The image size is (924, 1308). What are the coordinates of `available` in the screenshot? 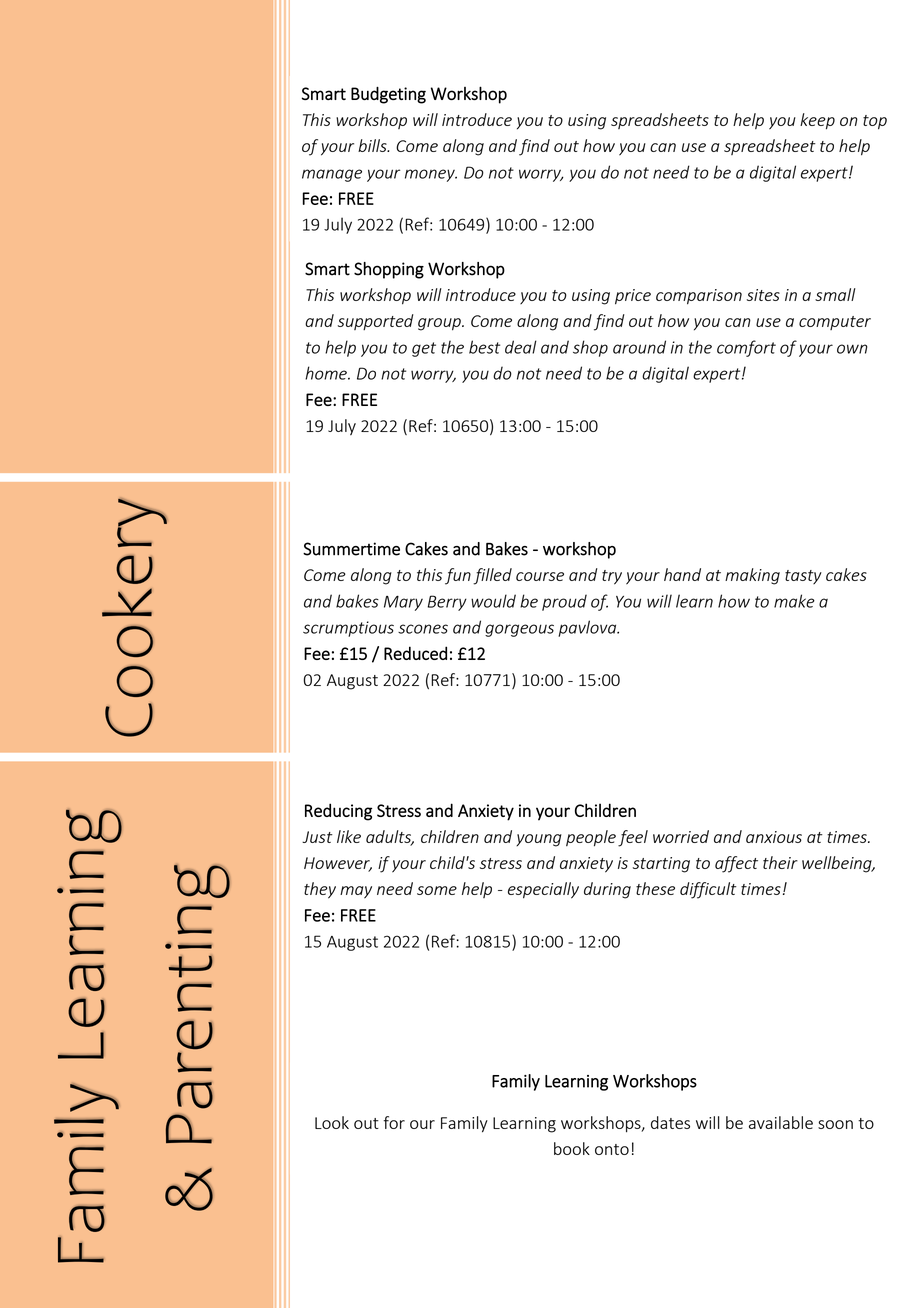 It's located at (781, 1122).
